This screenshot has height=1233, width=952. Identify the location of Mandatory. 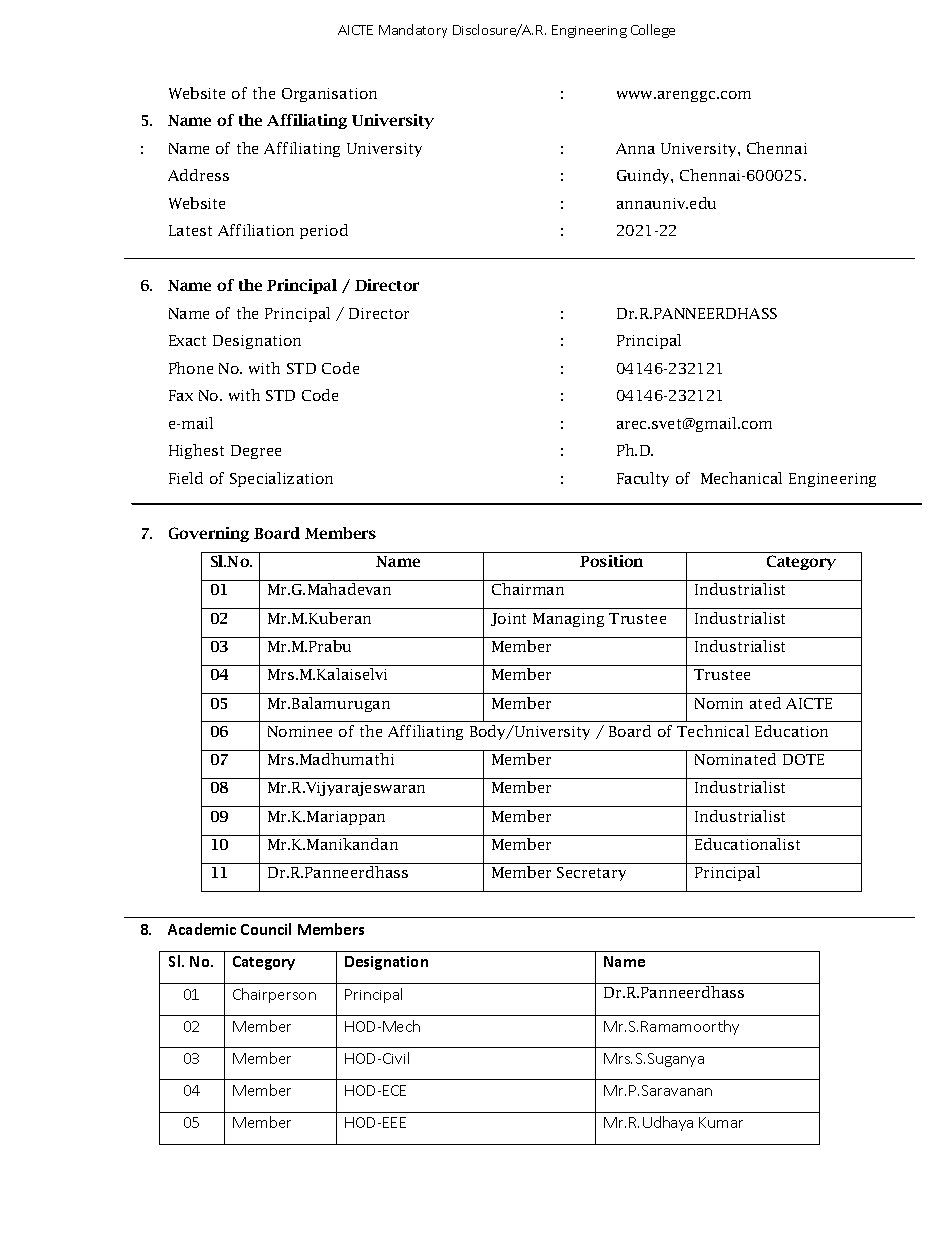
(413, 31).
